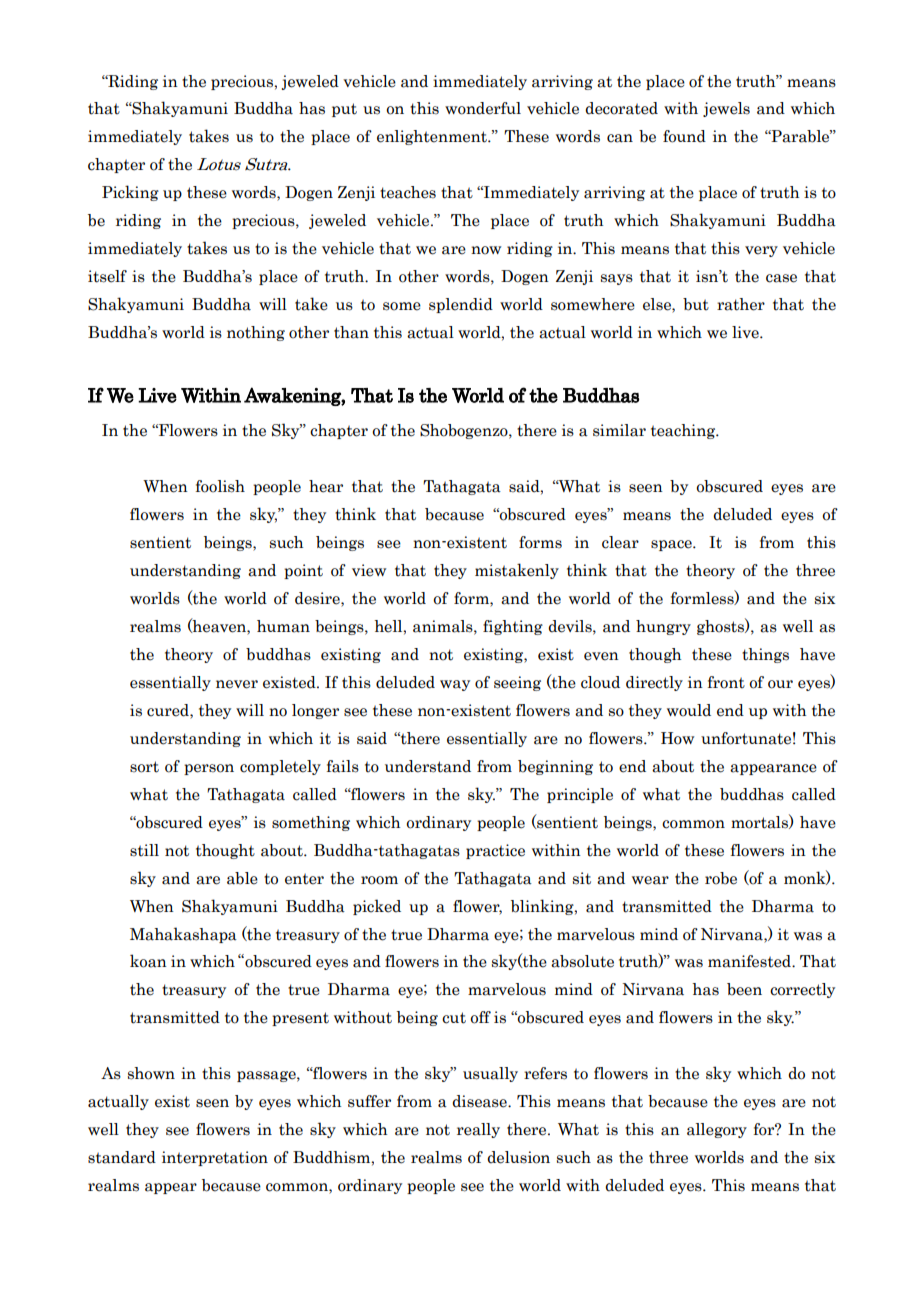  I want to click on found, so click(684, 136).
